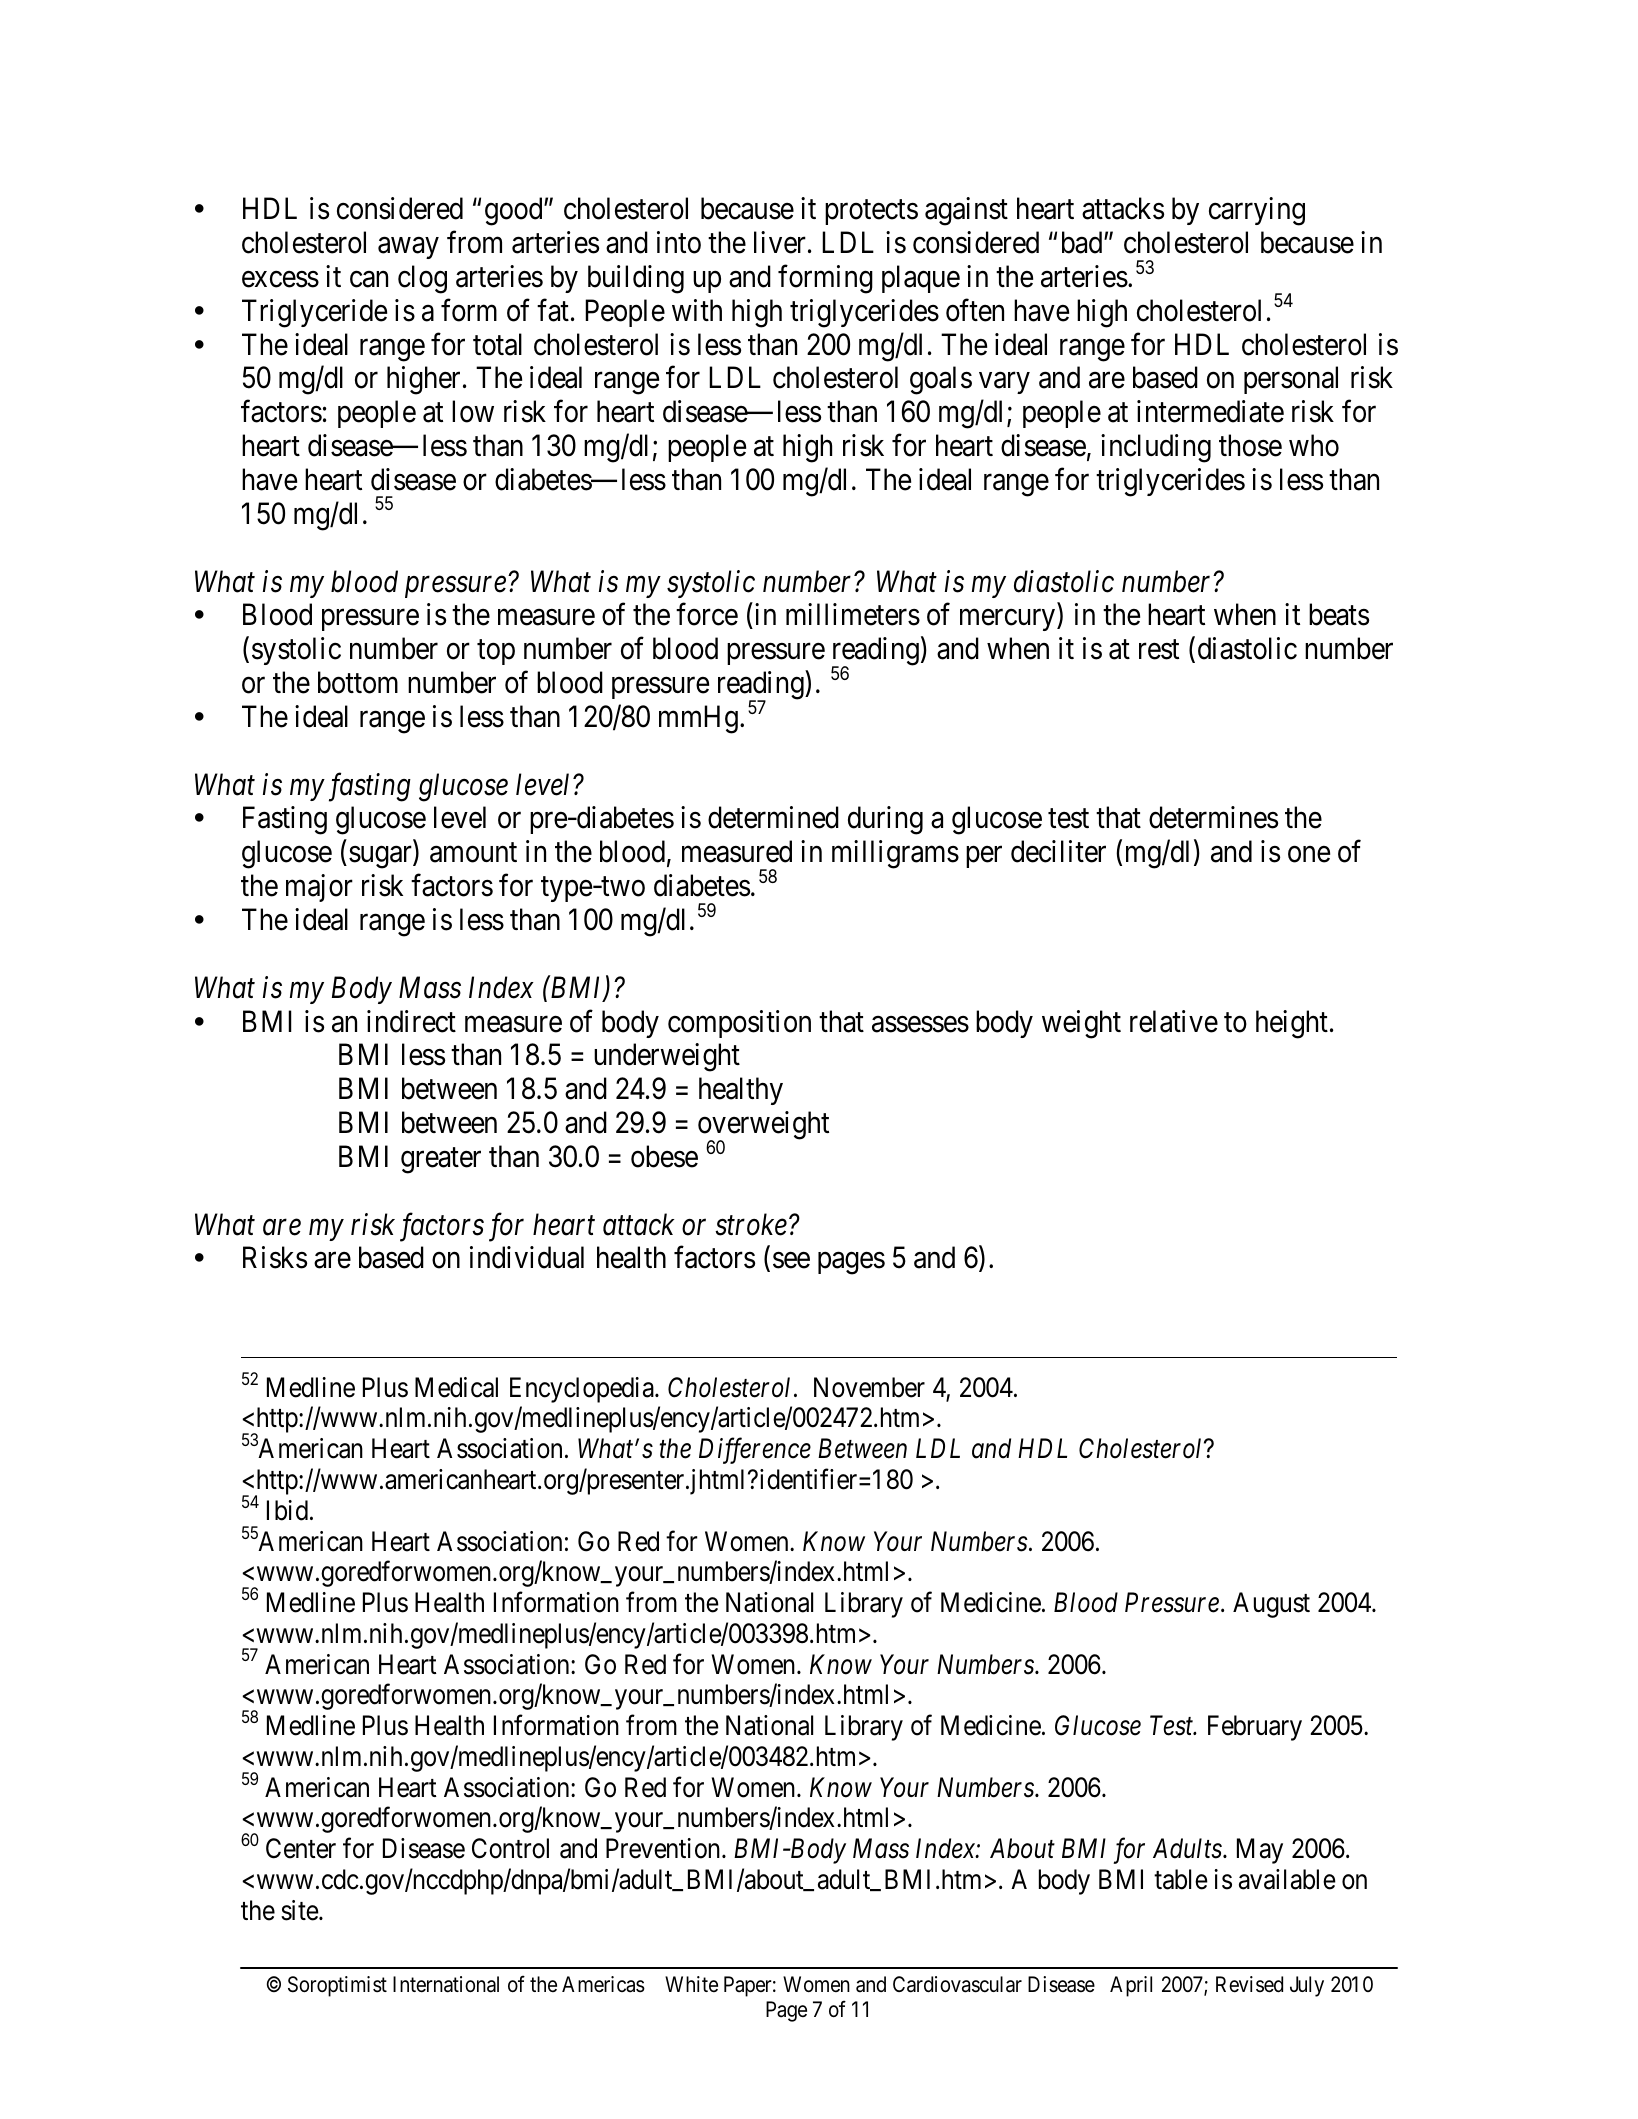  I want to click on site, so click(300, 1910).
